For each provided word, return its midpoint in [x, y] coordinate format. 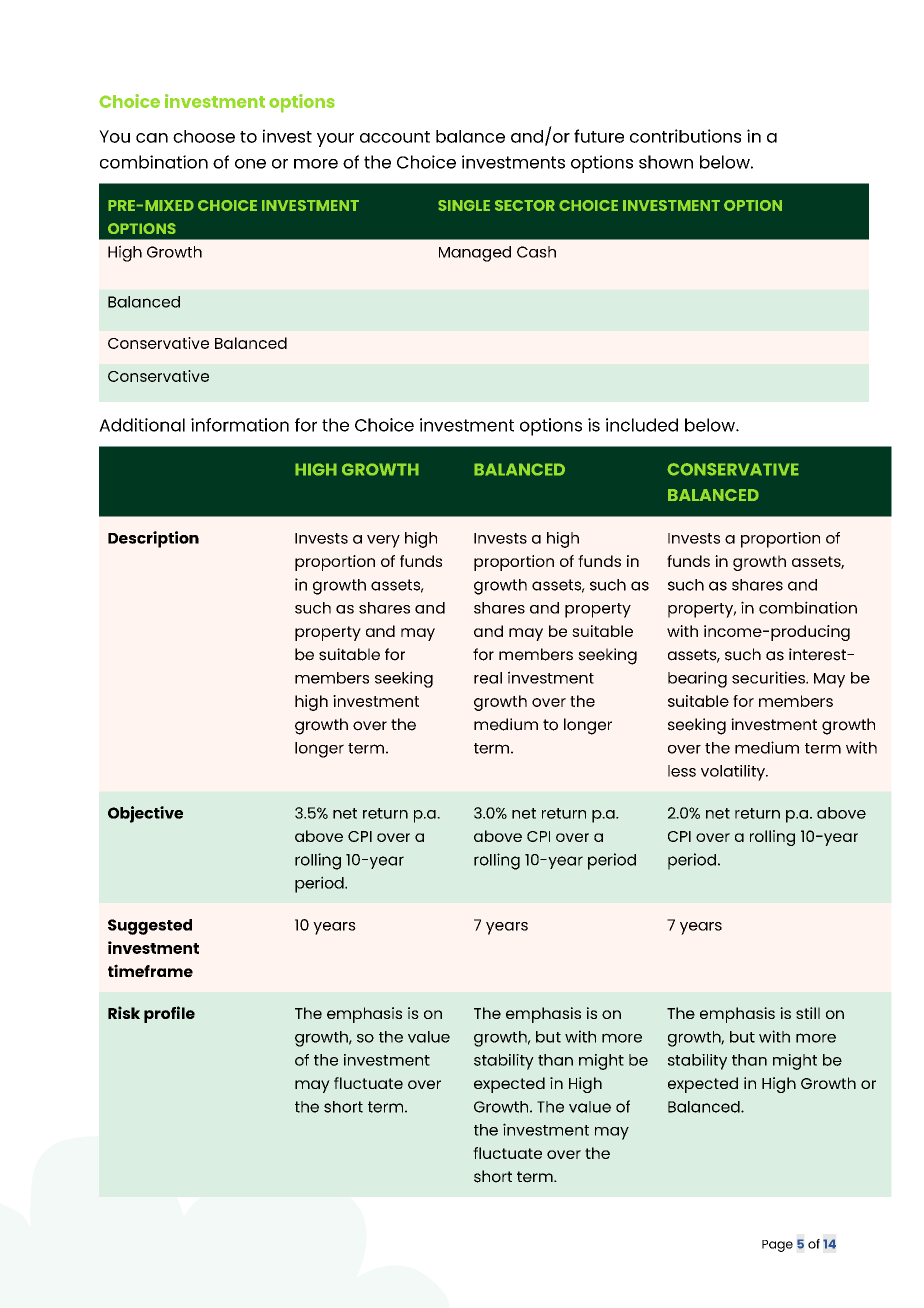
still [808, 1013]
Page [777, 1246]
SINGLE [464, 205]
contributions [685, 136]
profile [169, 1014]
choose [204, 136]
